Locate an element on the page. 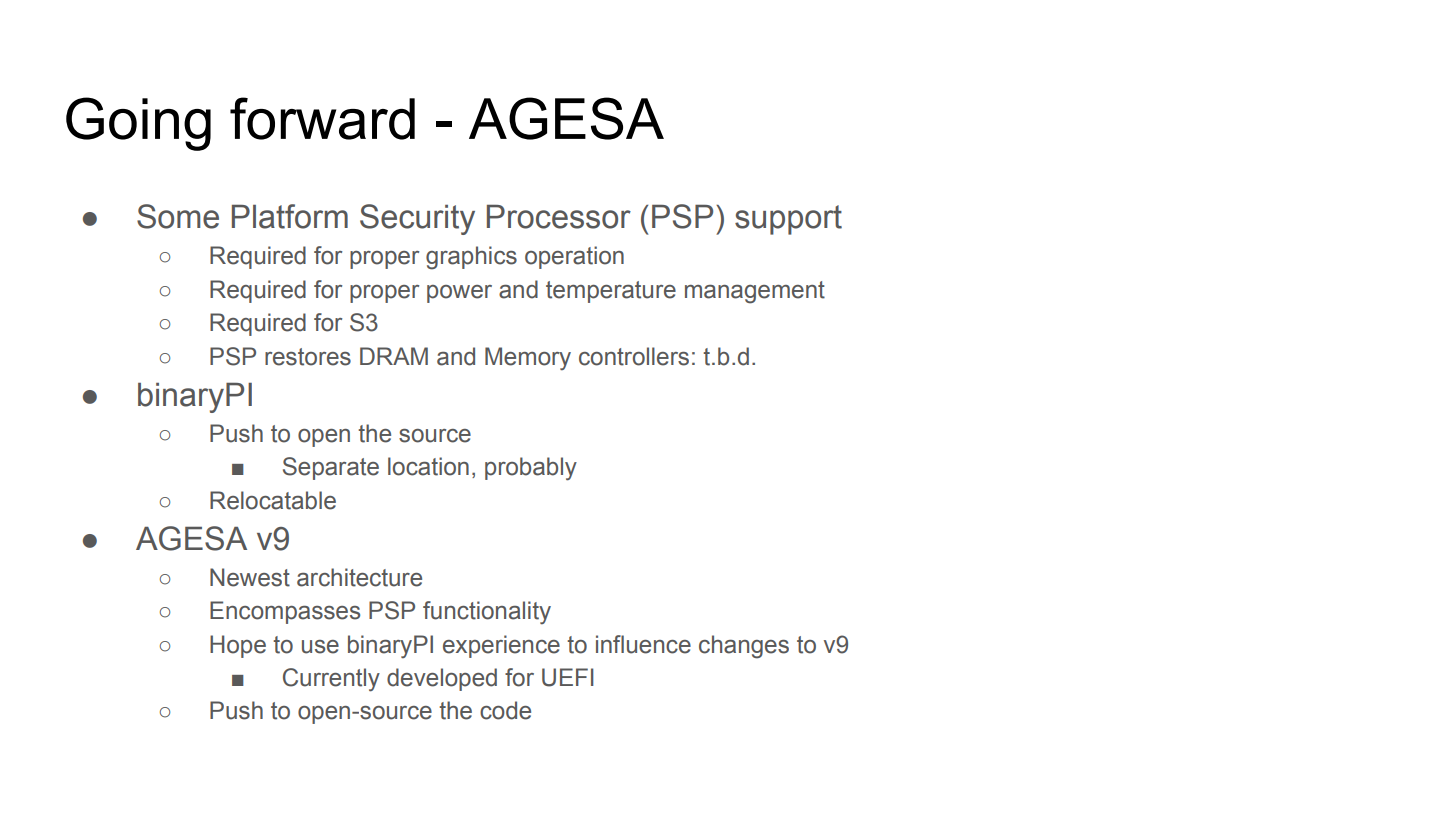  graphics is located at coordinates (471, 258).
